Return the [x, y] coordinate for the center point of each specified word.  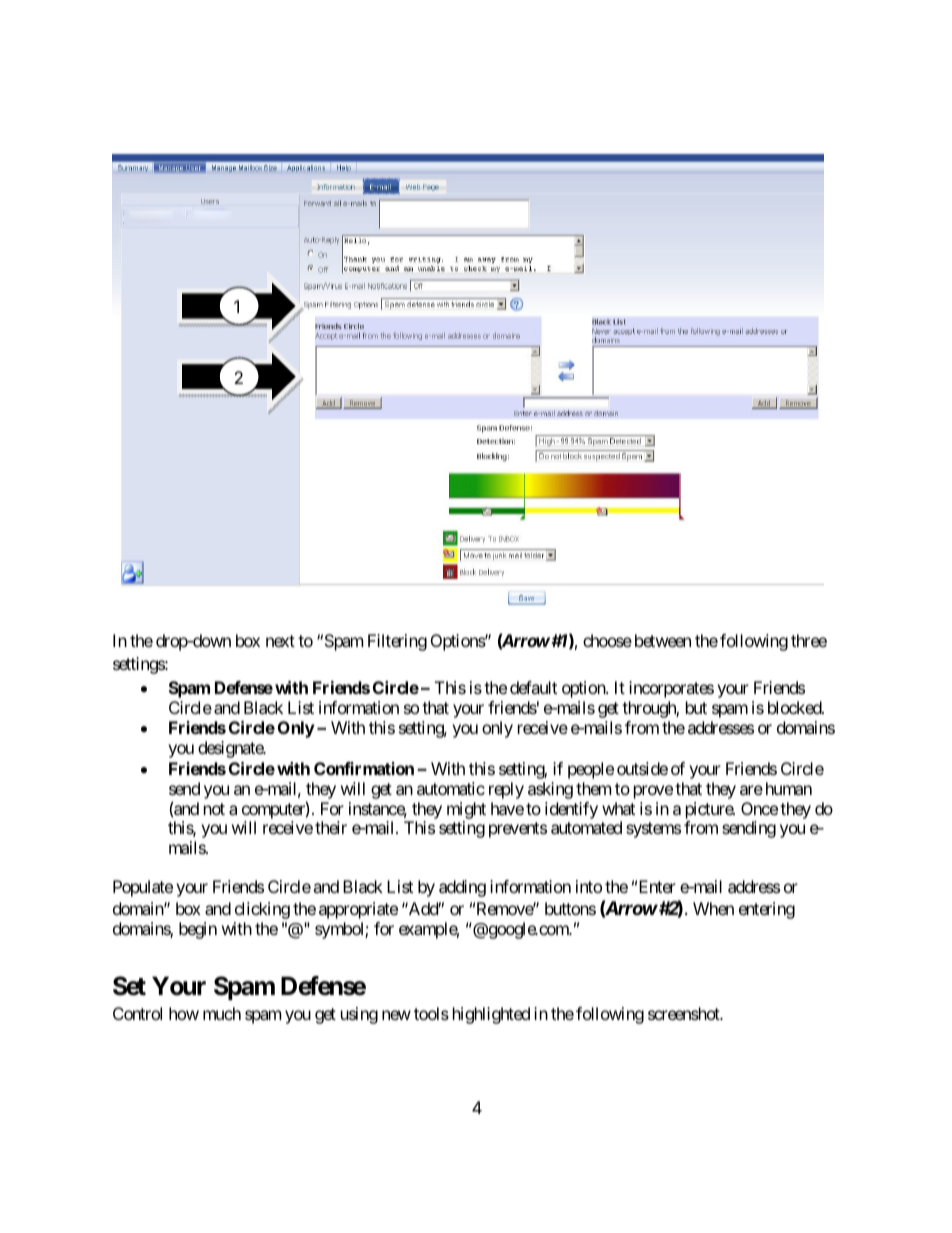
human [789, 788]
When [713, 908]
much [222, 1013]
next [280, 641]
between [661, 640]
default [533, 687]
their [331, 827]
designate [231, 749]
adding [462, 888]
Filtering [397, 642]
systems [653, 830]
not [214, 809]
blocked [795, 707]
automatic [451, 788]
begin [198, 930]
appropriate [358, 910]
